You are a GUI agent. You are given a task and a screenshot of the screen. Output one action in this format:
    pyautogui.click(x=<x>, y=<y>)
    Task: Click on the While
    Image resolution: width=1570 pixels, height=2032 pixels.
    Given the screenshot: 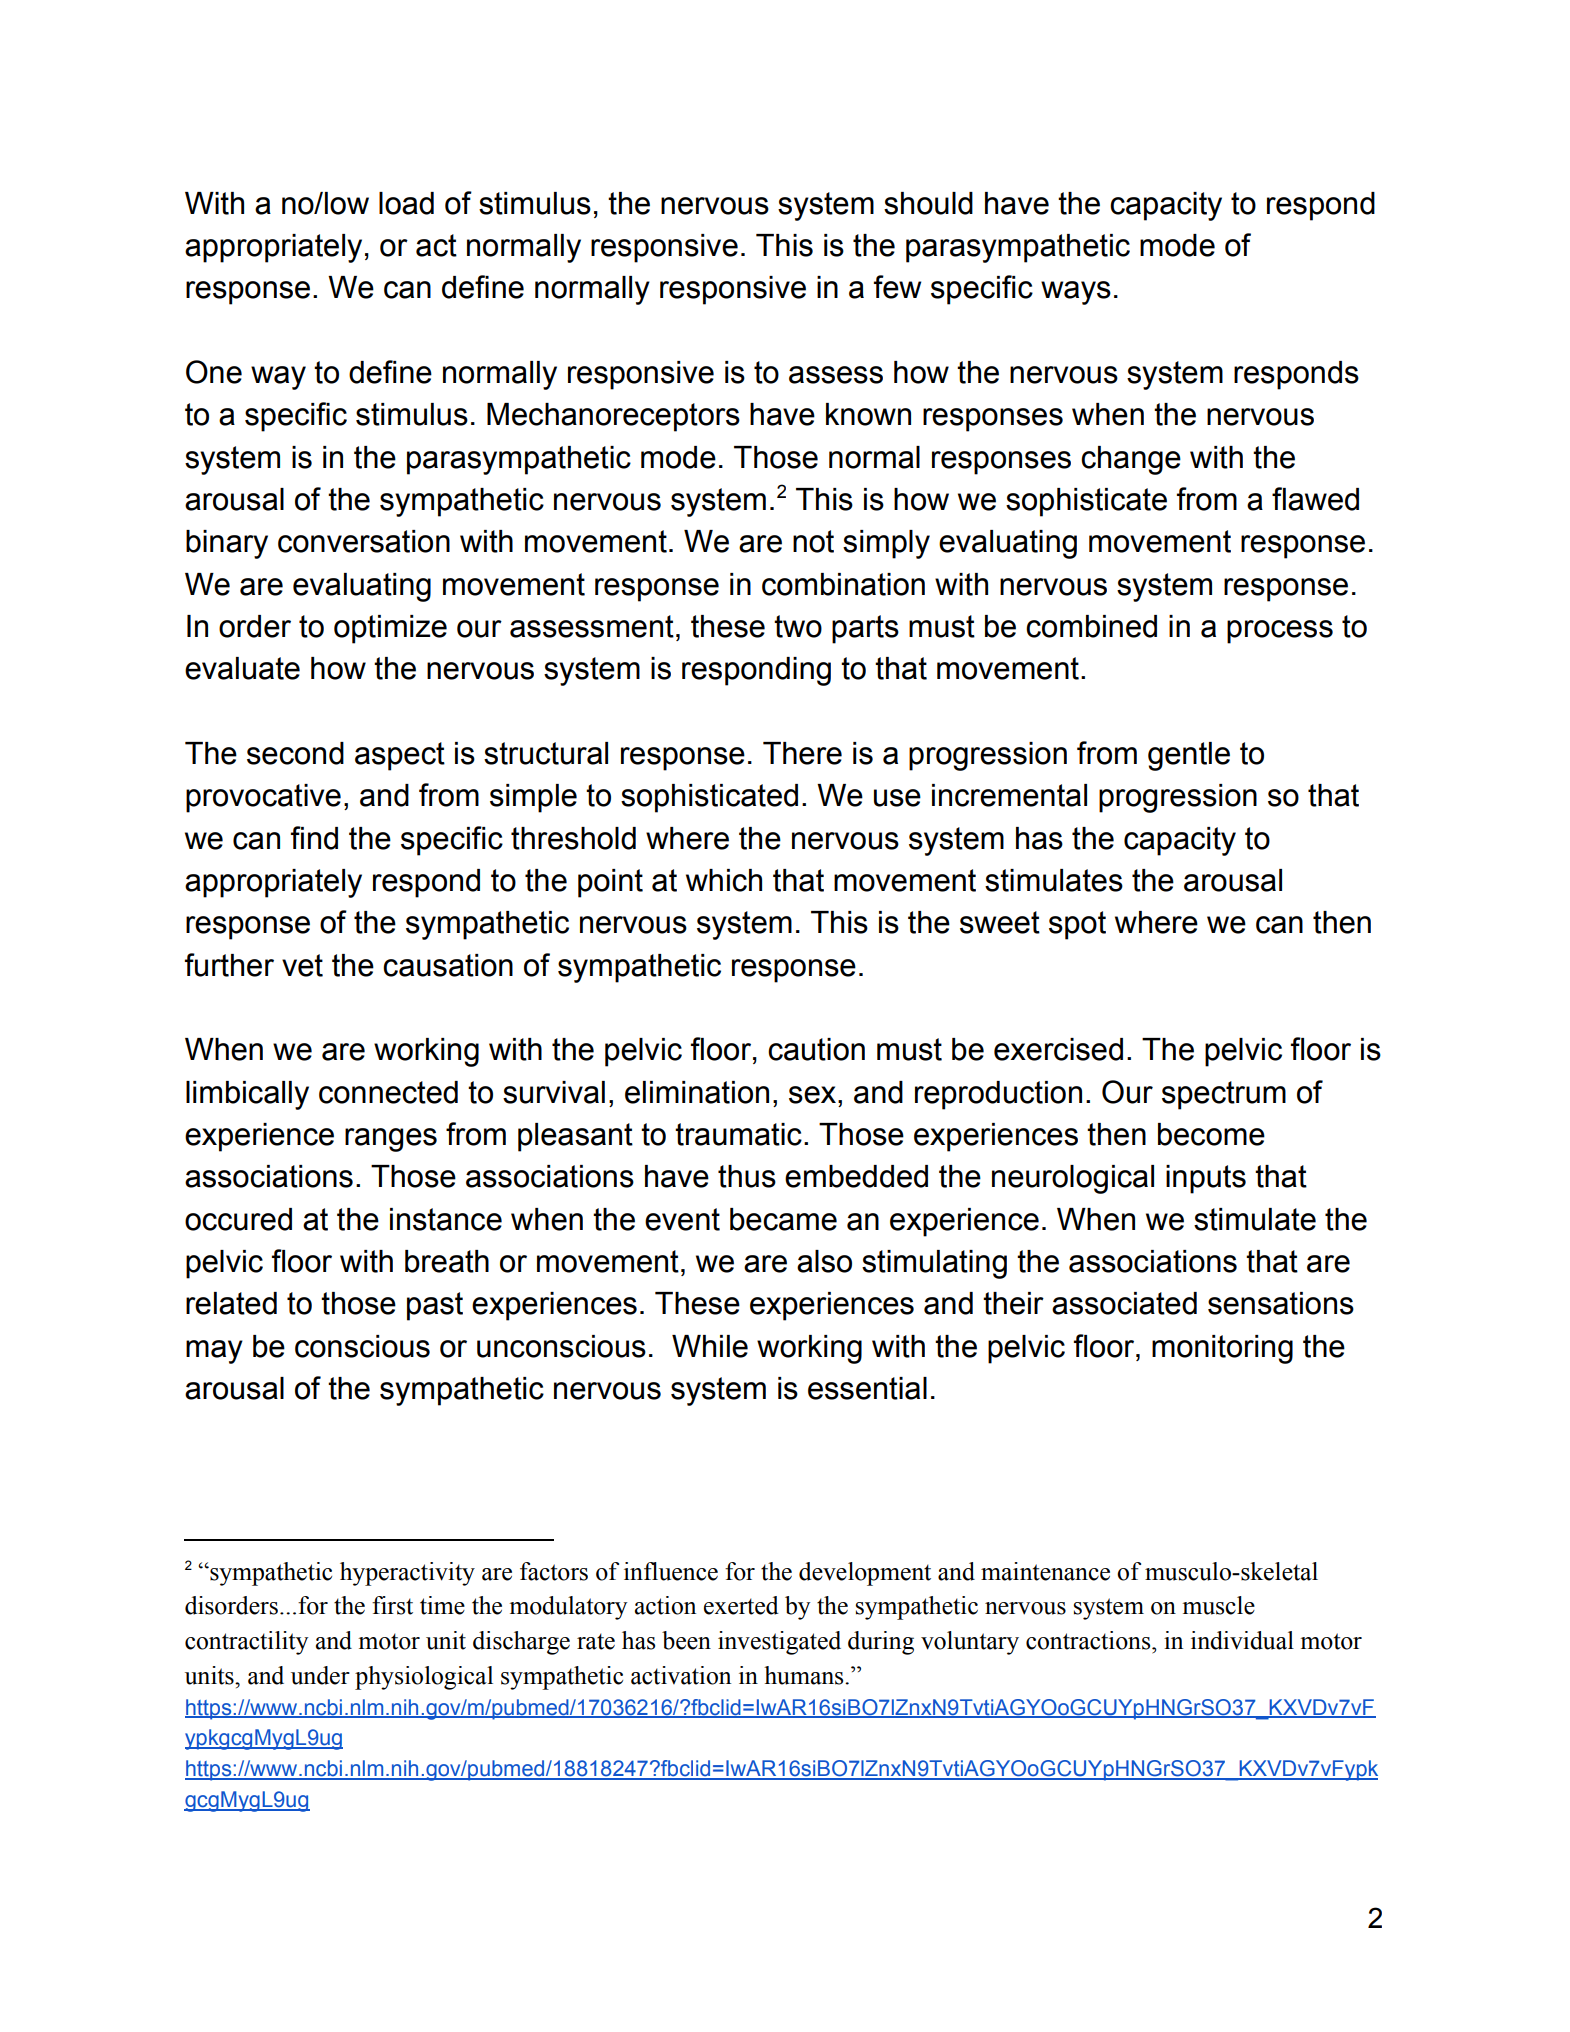 What is the action you would take?
    pyautogui.click(x=710, y=1346)
